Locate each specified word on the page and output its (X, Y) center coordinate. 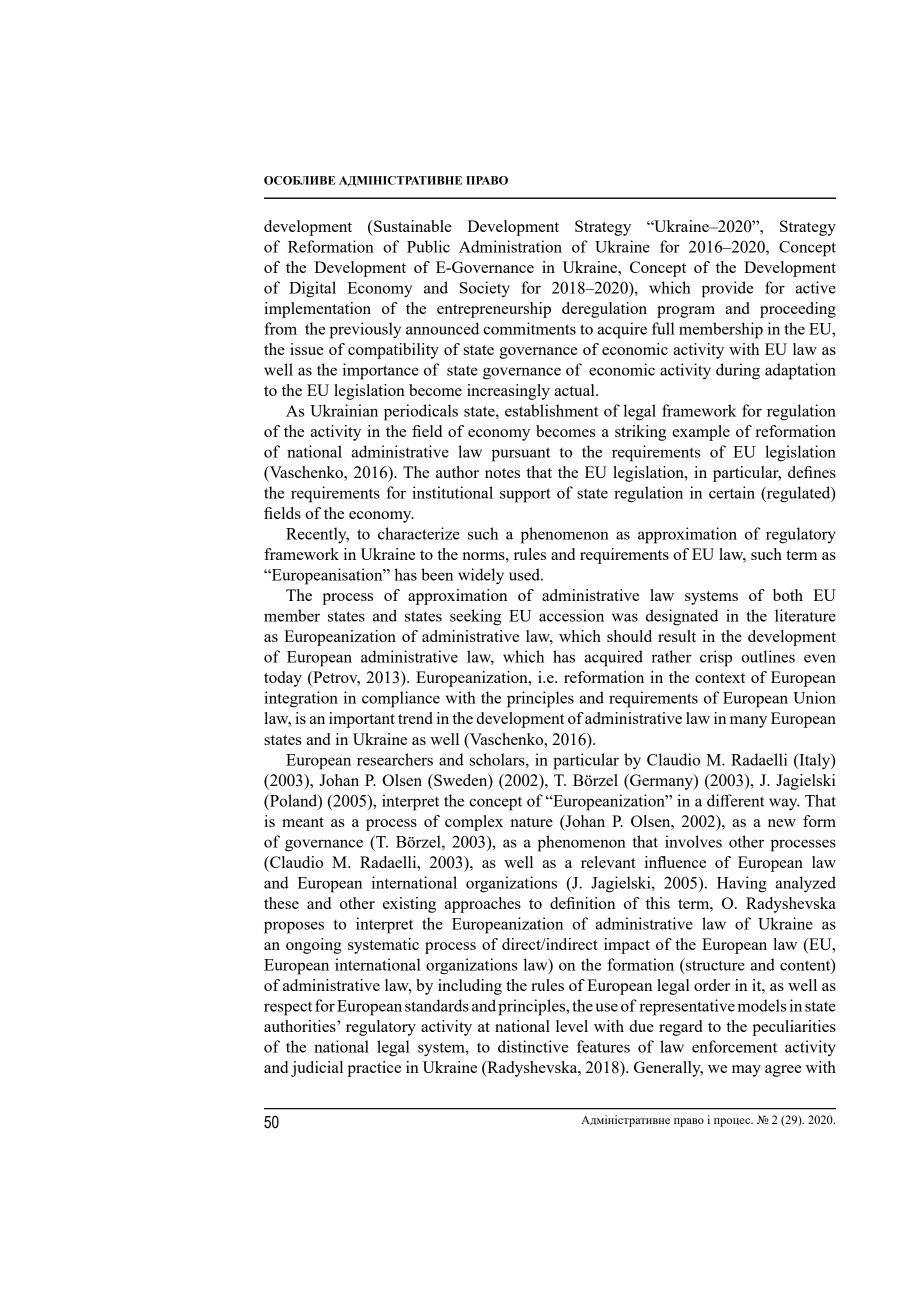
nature (531, 822)
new (782, 823)
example (701, 433)
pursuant (521, 454)
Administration (510, 246)
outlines (768, 656)
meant (303, 822)
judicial (317, 1069)
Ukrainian (344, 410)
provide (727, 289)
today (283, 679)
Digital (312, 289)
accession (571, 615)
